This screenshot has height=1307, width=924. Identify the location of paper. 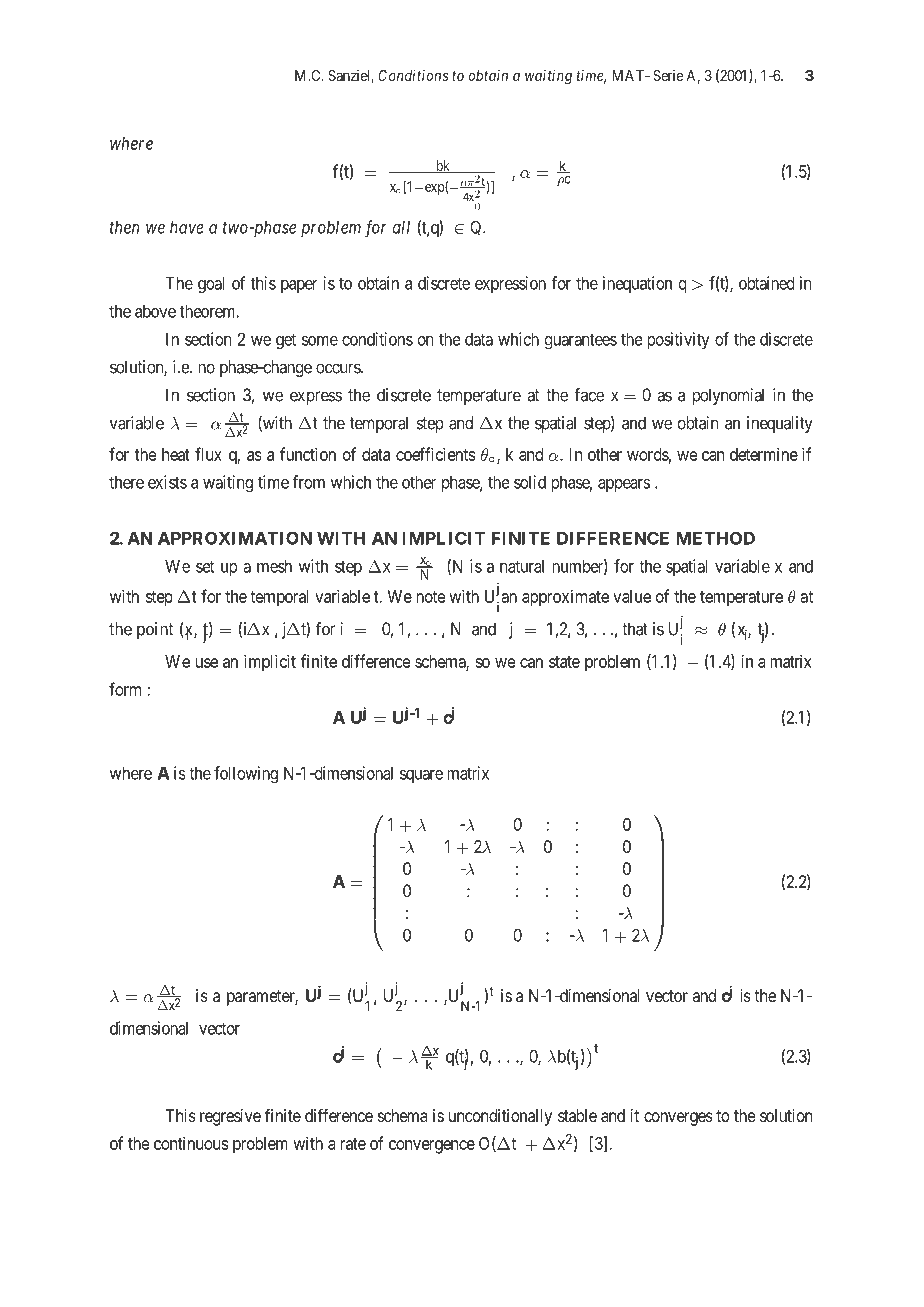
(299, 286).
